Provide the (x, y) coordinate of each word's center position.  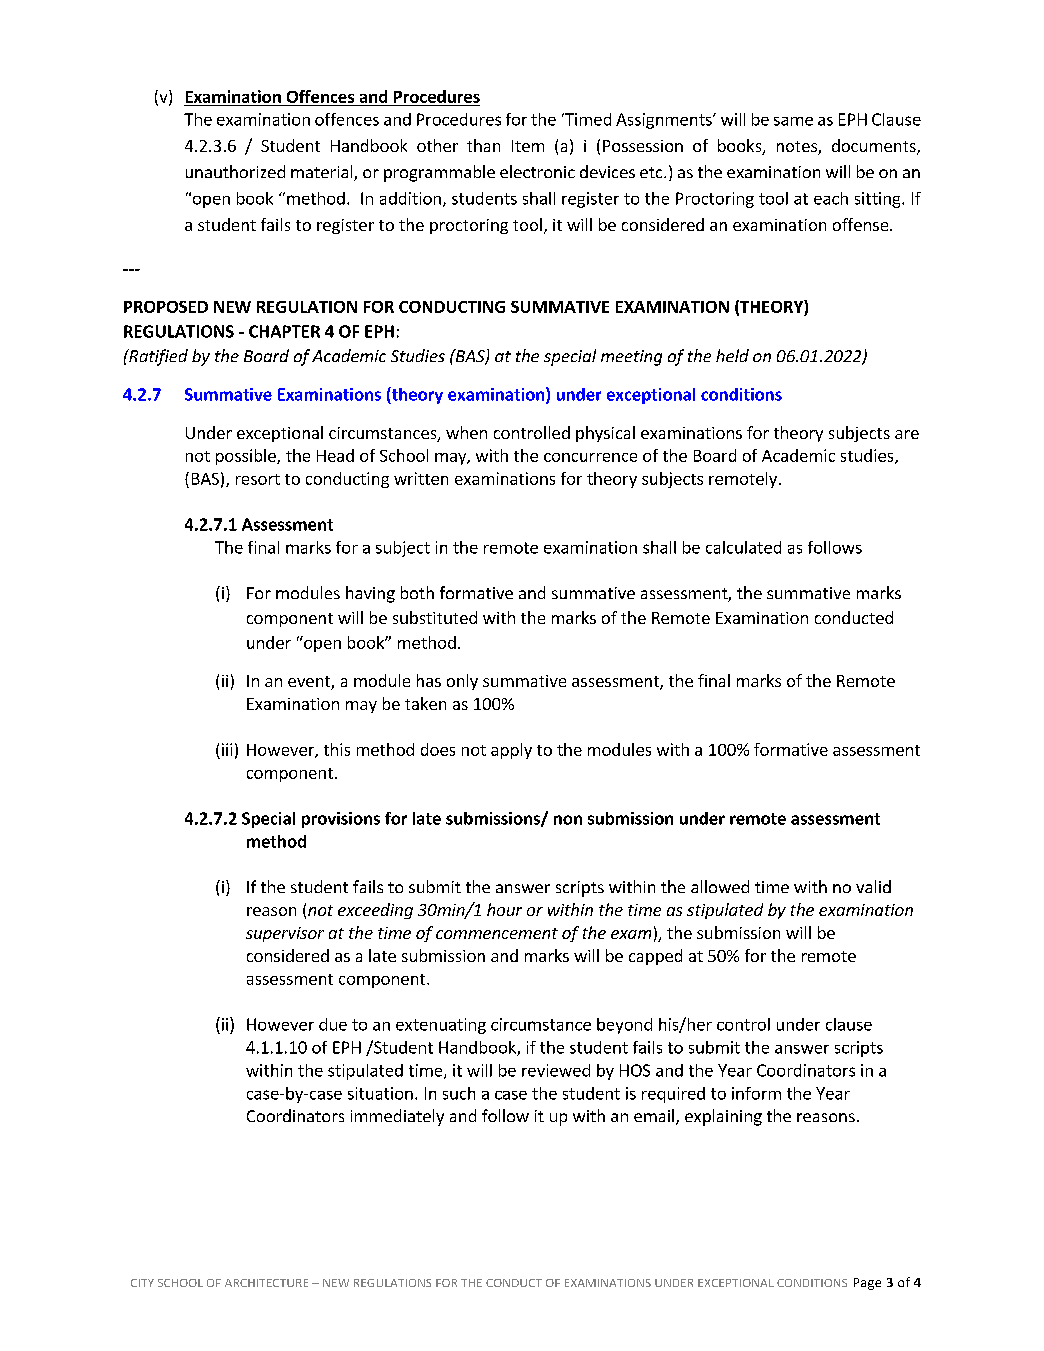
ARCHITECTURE (266, 1283)
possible (247, 457)
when (466, 432)
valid (873, 886)
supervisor (285, 934)
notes (798, 148)
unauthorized (235, 171)
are (907, 434)
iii (227, 749)
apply (511, 751)
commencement (497, 933)
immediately (397, 1117)
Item (528, 146)
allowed (720, 886)
